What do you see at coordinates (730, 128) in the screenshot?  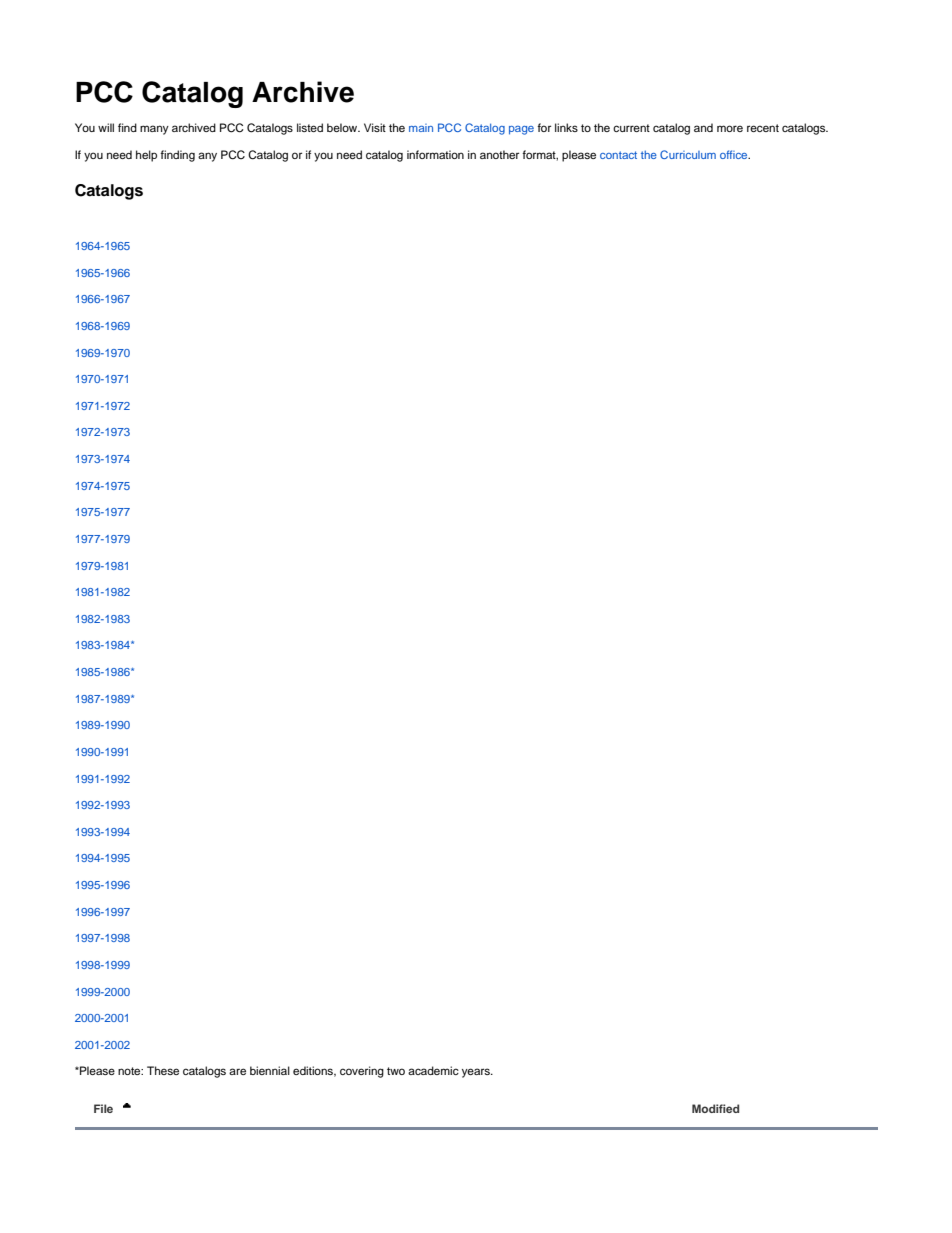 I see `more` at bounding box center [730, 128].
